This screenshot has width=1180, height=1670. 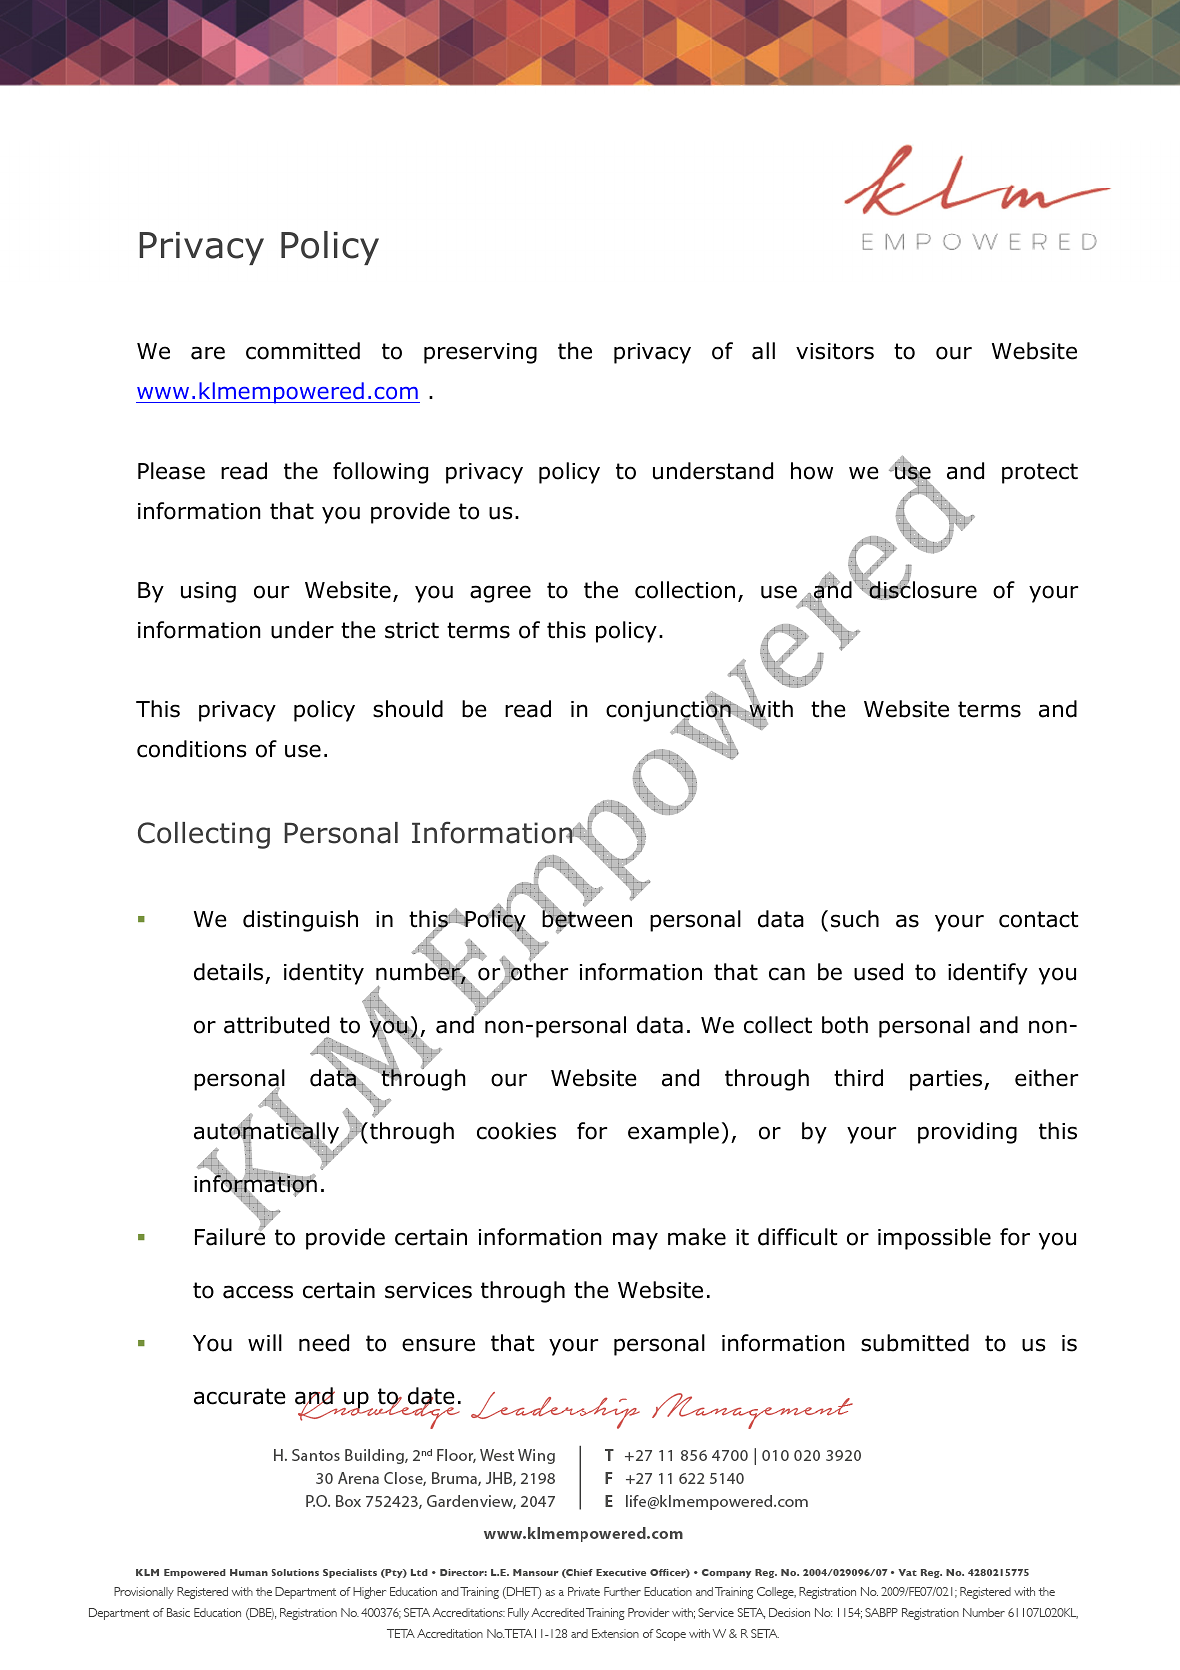 What do you see at coordinates (303, 351) in the screenshot?
I see `committed` at bounding box center [303, 351].
